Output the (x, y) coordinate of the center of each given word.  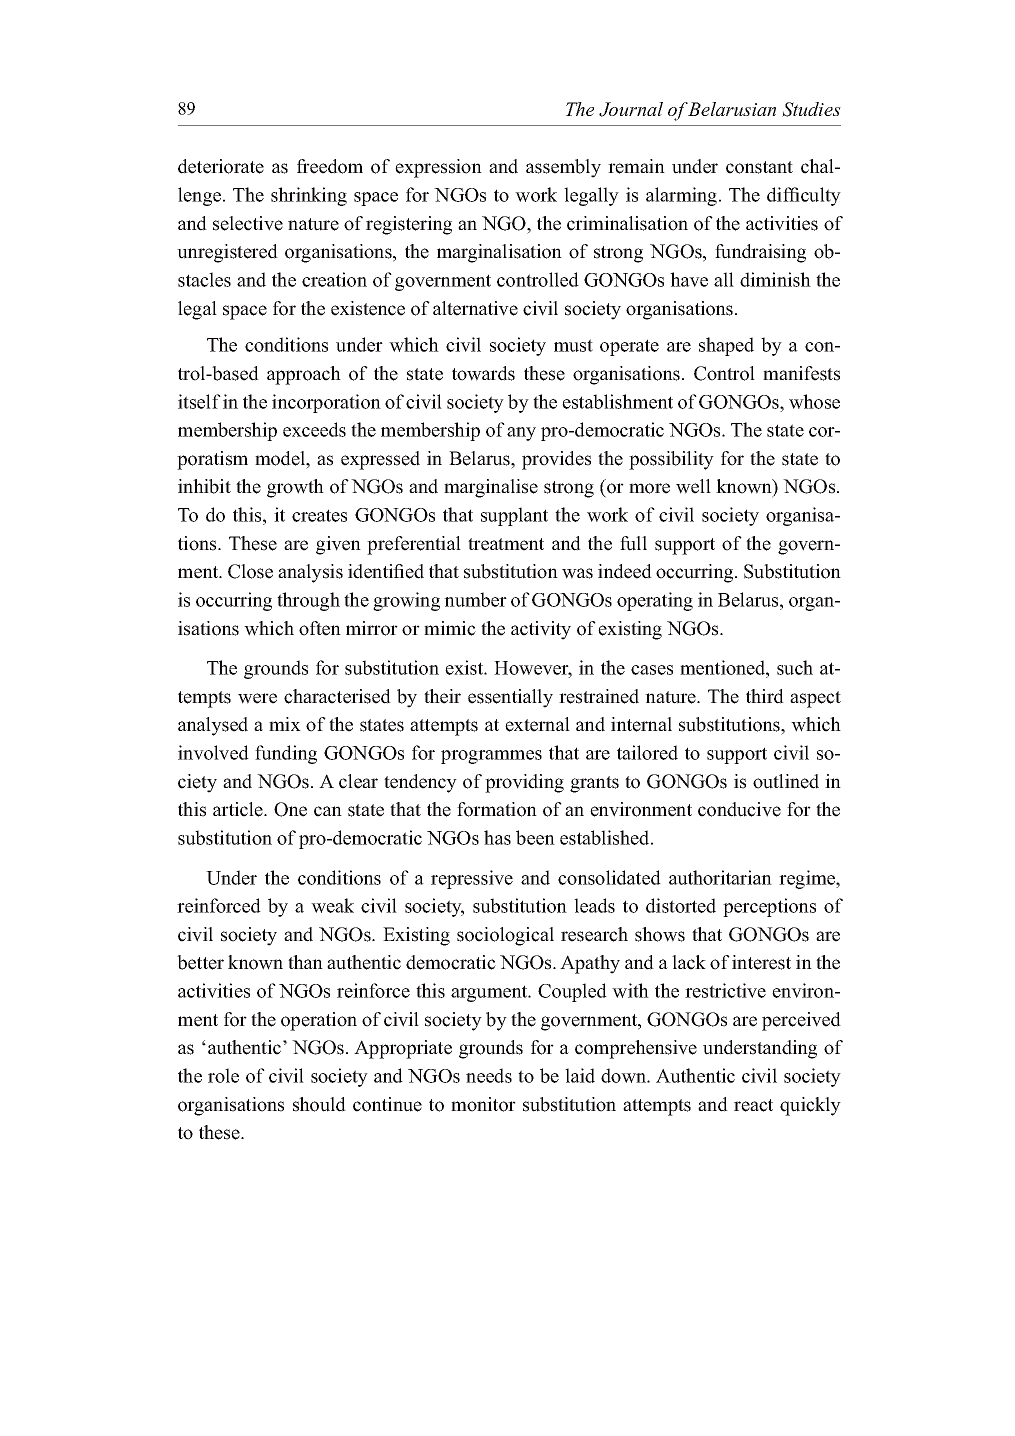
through (308, 601)
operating (655, 601)
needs (489, 1075)
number (475, 599)
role (223, 1075)
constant (759, 167)
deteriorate (221, 166)
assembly (563, 168)
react (753, 1105)
